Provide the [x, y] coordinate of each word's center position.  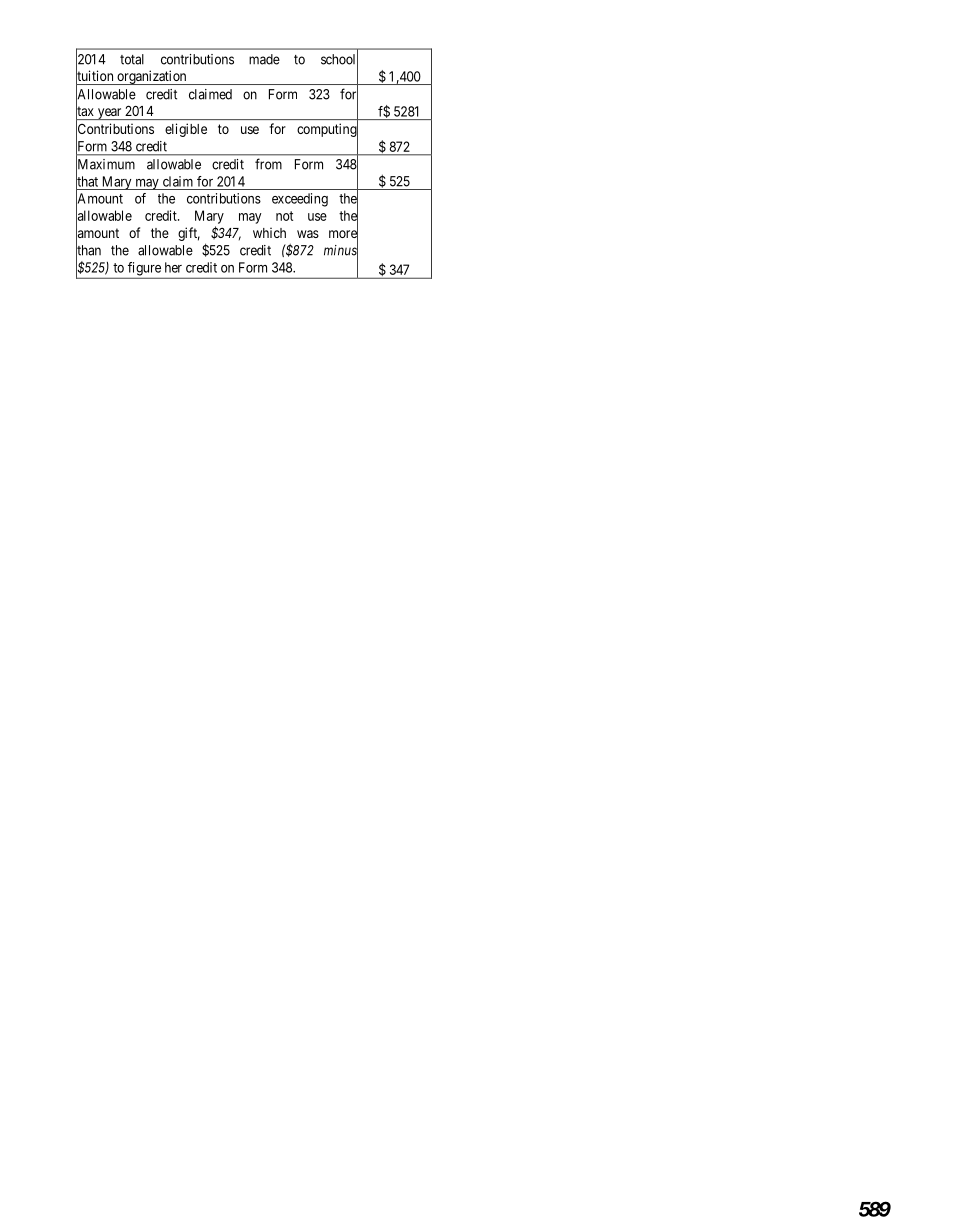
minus [341, 251]
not [284, 216]
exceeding [300, 200]
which [269, 232]
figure [144, 270]
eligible [186, 130]
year [109, 114]
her [173, 267]
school [339, 59]
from [268, 164]
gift [189, 234]
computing [327, 130]
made [264, 59]
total [132, 59]
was [308, 234]
